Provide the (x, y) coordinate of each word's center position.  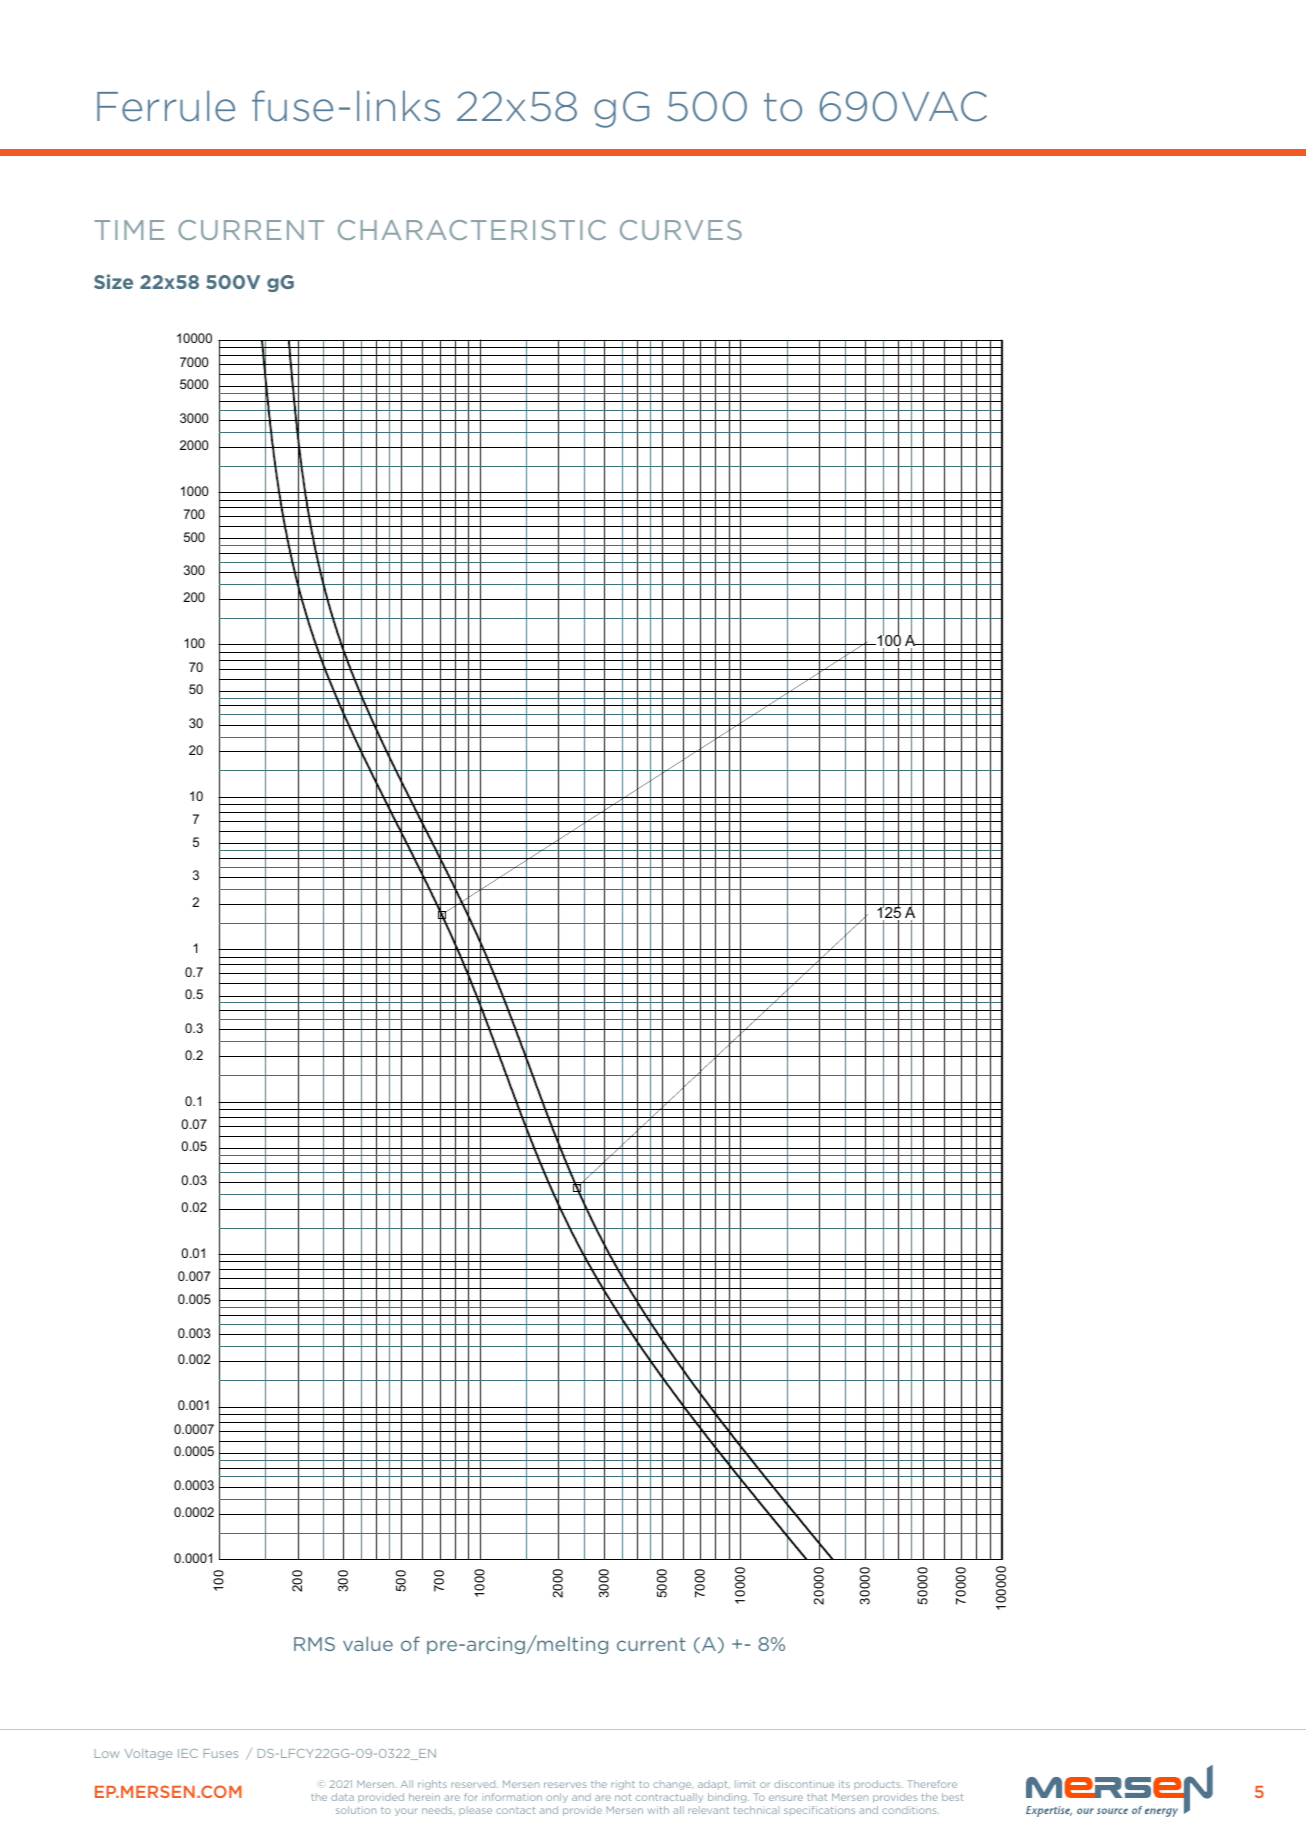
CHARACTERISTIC (472, 230)
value (368, 1643)
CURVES (681, 230)
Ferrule (166, 106)
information (513, 1797)
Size (113, 281)
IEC (188, 1753)
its (844, 1784)
